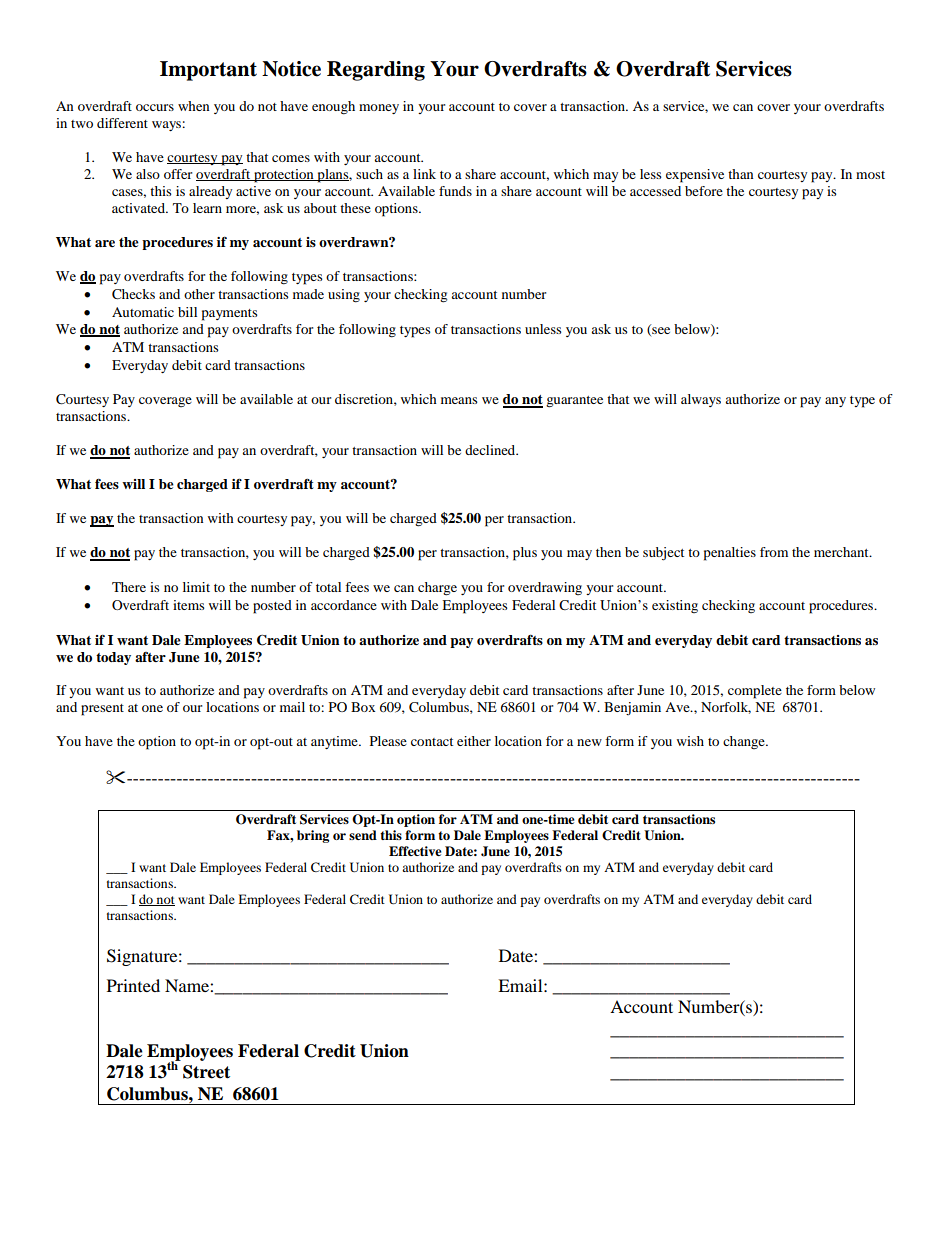  Describe the element at coordinates (199, 294) in the screenshot. I see `other` at that location.
